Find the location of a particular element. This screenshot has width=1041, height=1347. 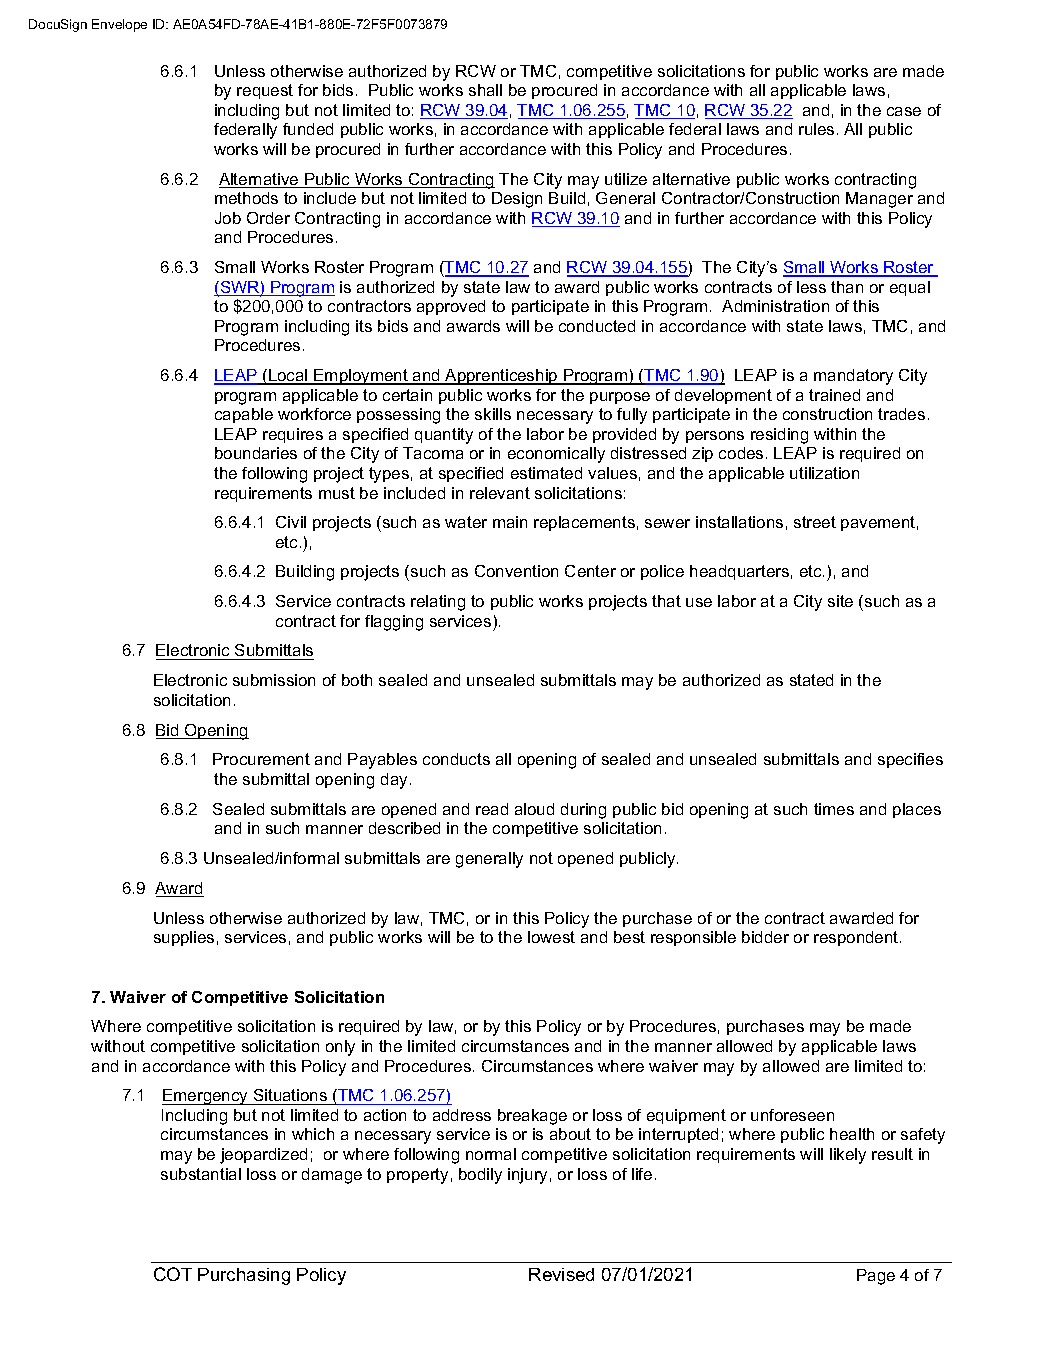

shall is located at coordinates (485, 90).
